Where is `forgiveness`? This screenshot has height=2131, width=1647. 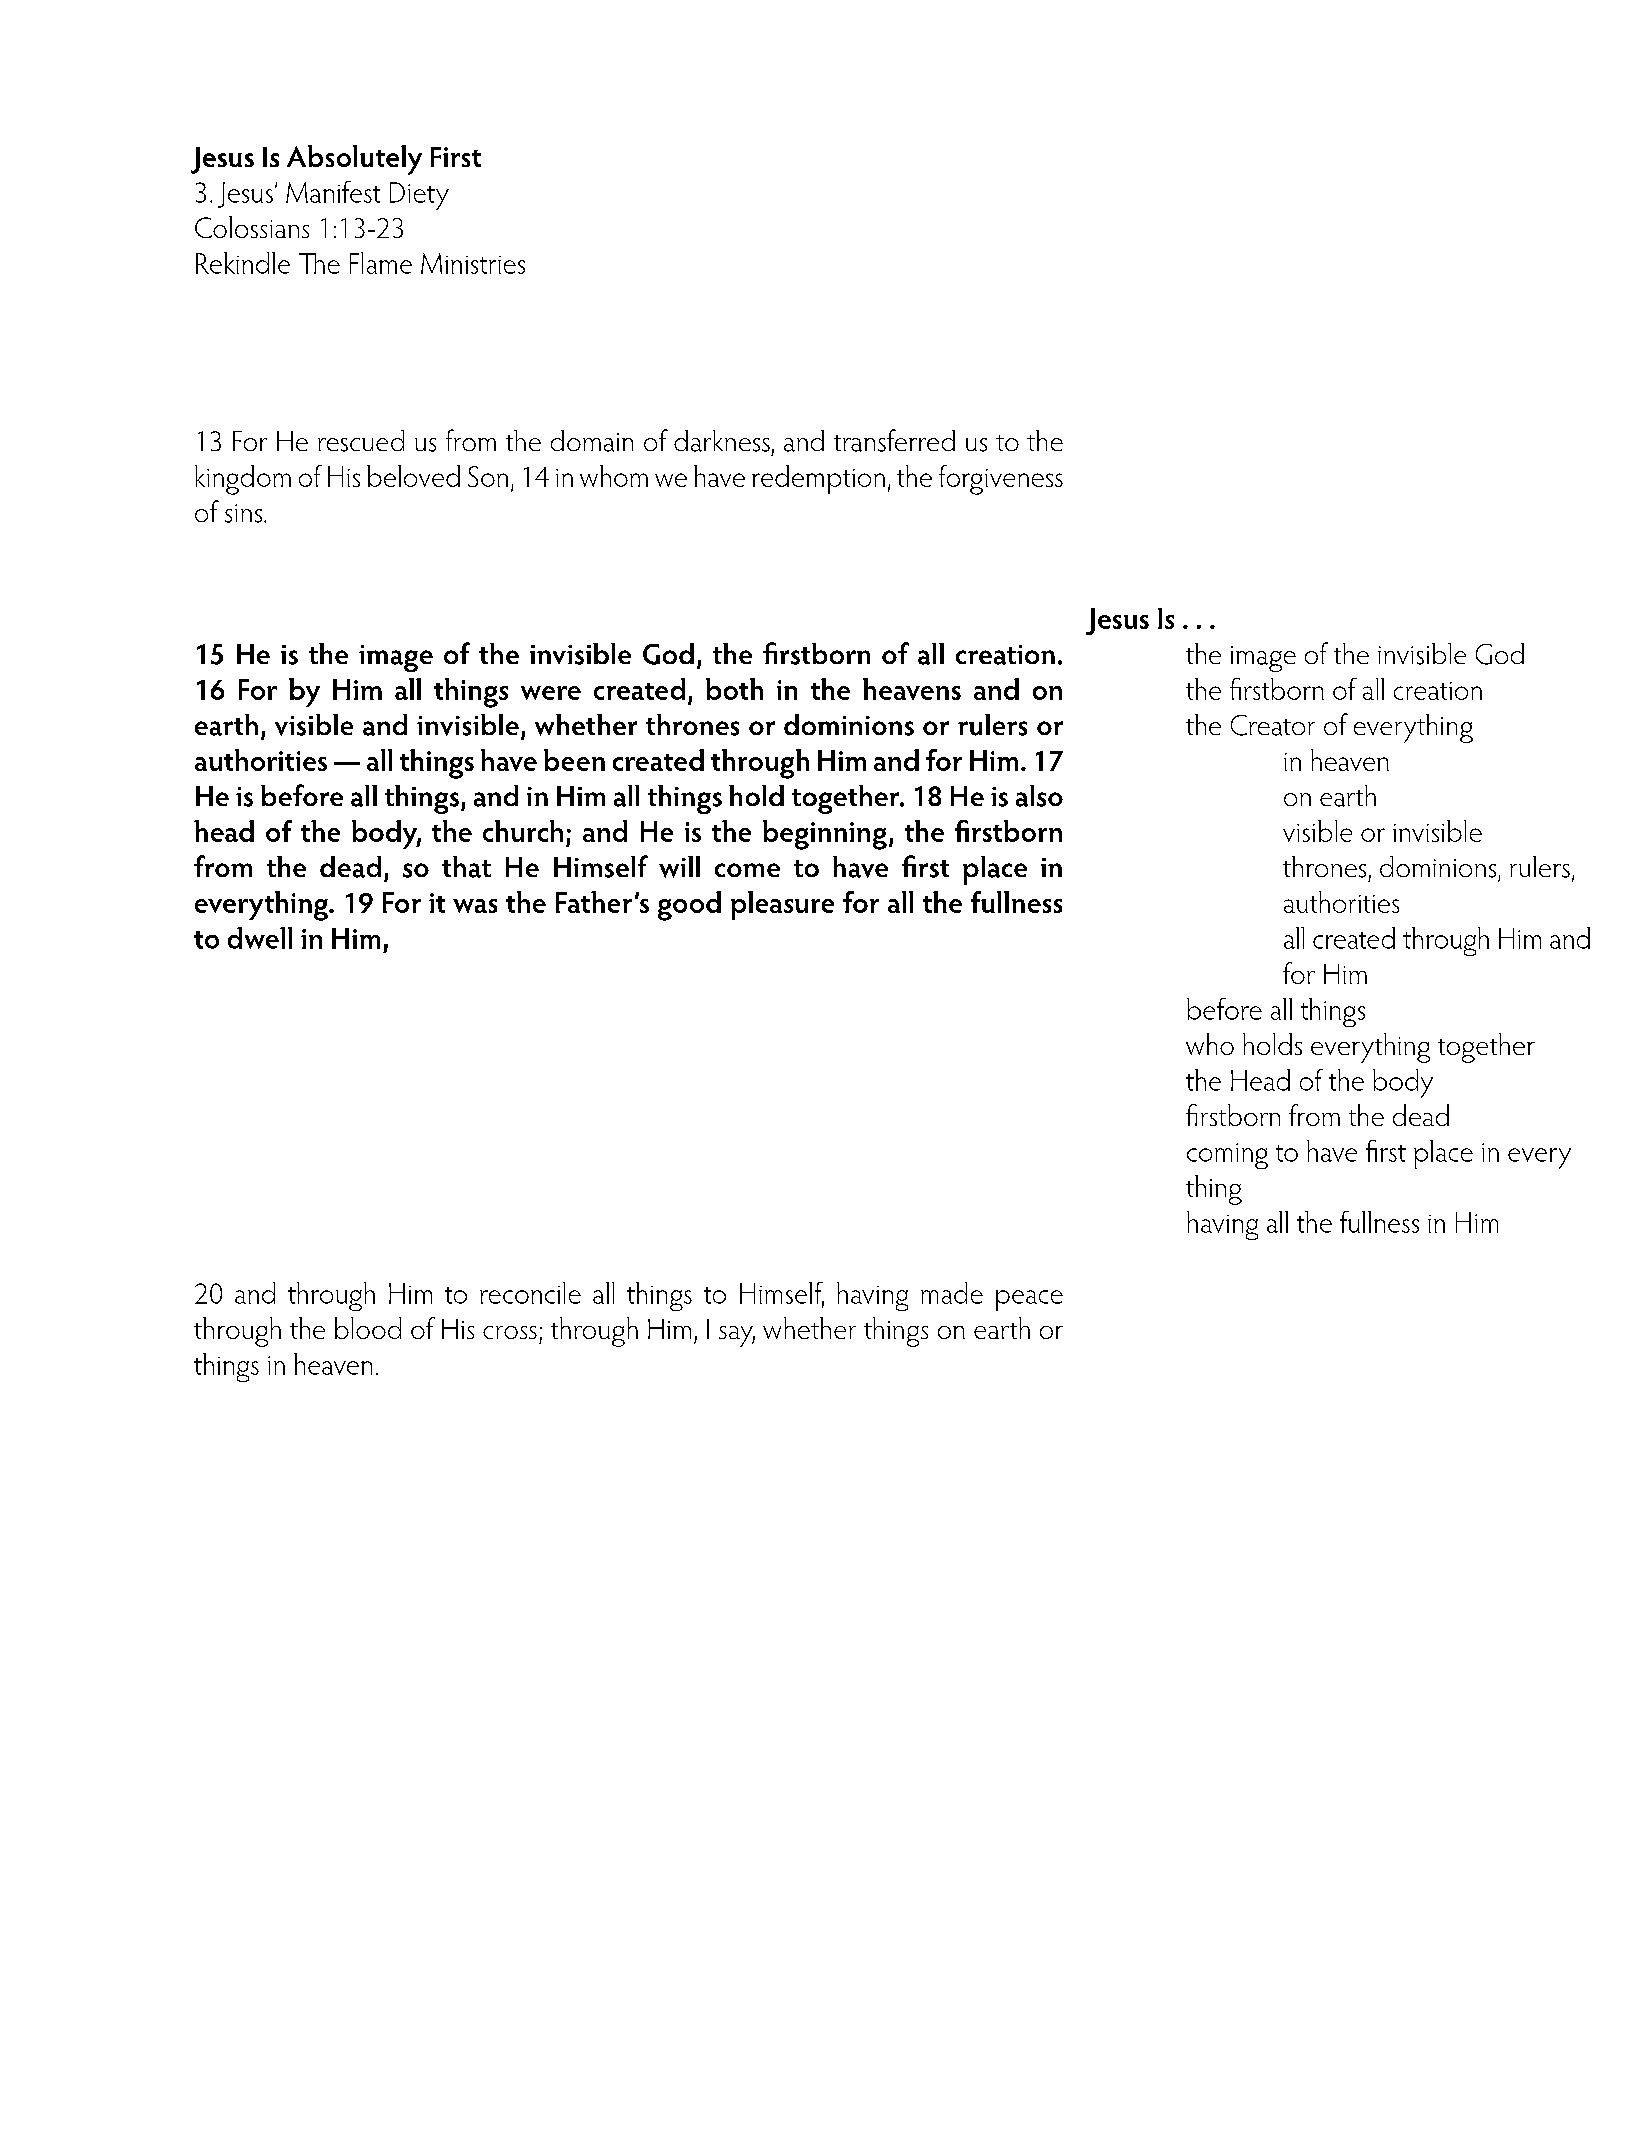 forgiveness is located at coordinates (1001, 480).
